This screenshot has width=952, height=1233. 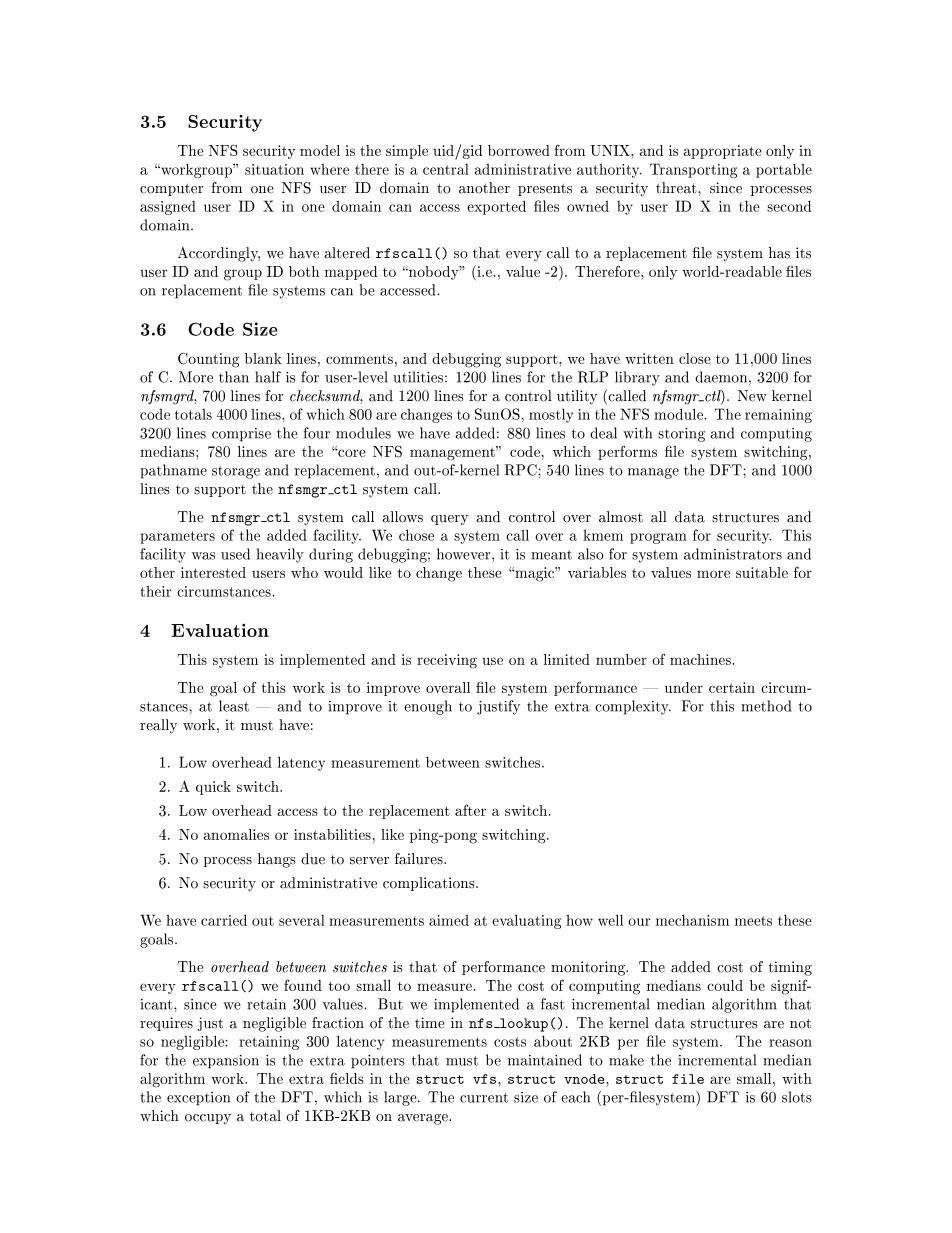 What do you see at coordinates (551, 415) in the screenshot?
I see `mostly` at bounding box center [551, 415].
